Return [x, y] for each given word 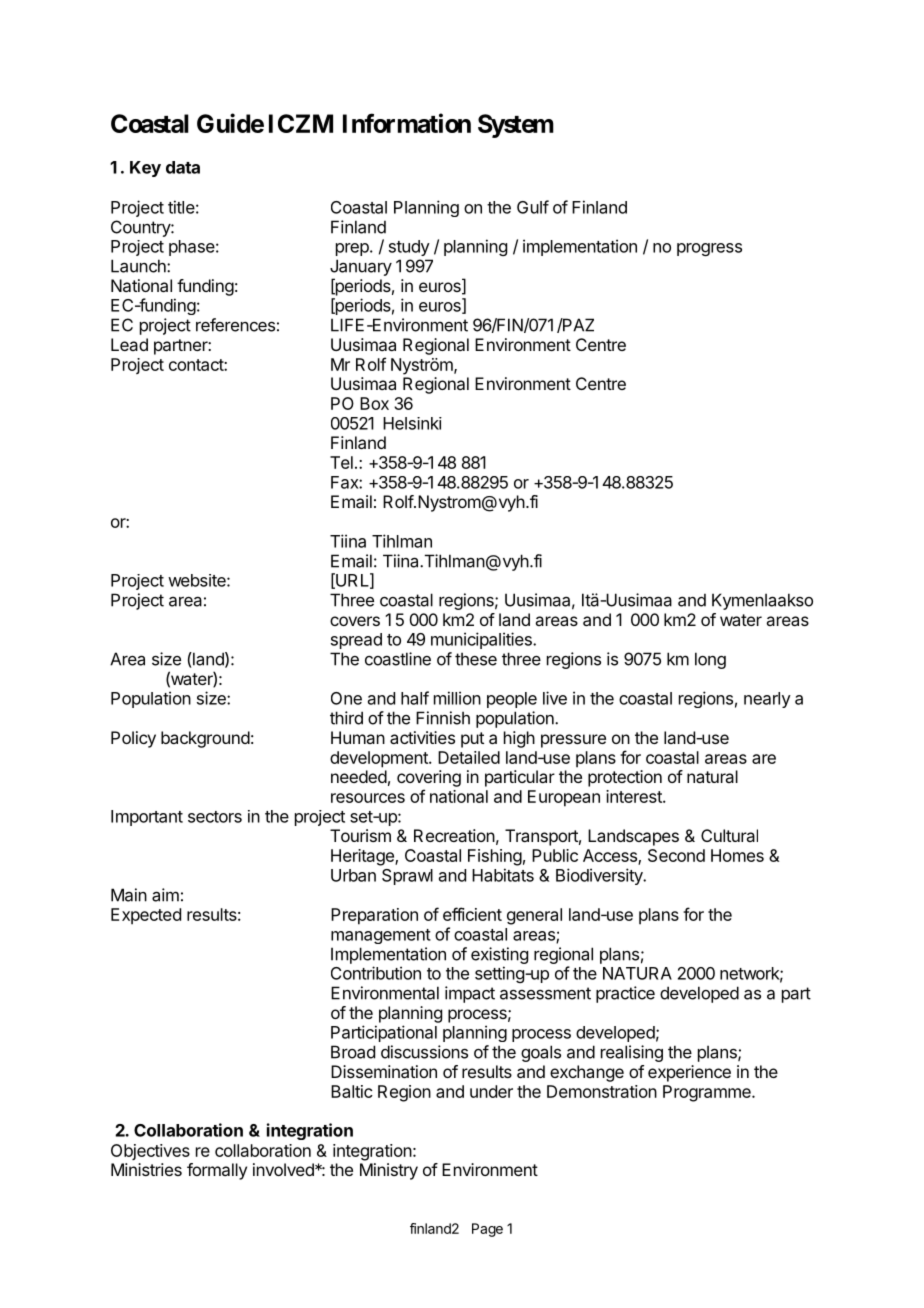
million [457, 698]
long [710, 660]
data [183, 167]
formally [217, 1171]
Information [407, 123]
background [205, 739]
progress [709, 249]
